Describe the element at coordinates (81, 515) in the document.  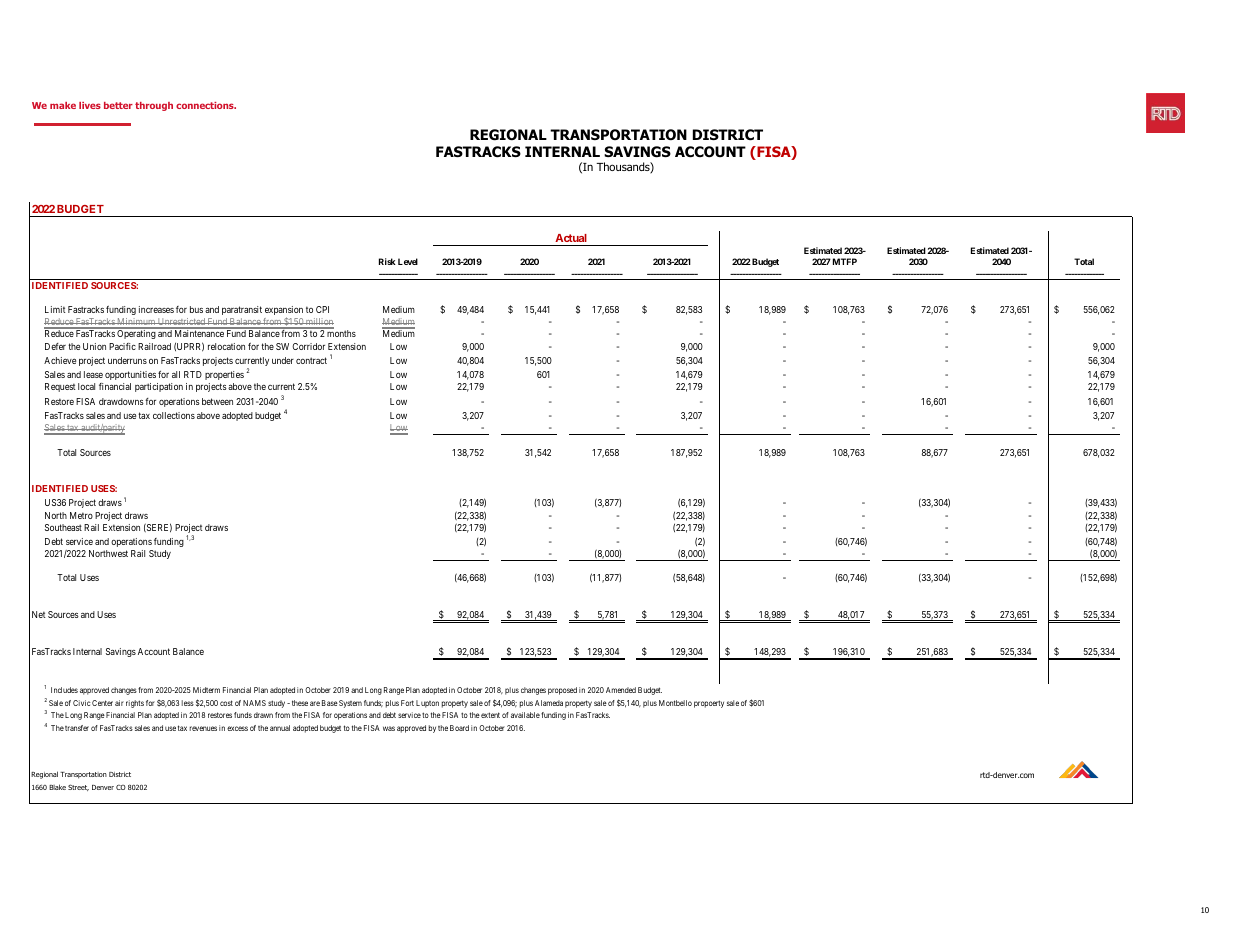
I see `Metro` at that location.
